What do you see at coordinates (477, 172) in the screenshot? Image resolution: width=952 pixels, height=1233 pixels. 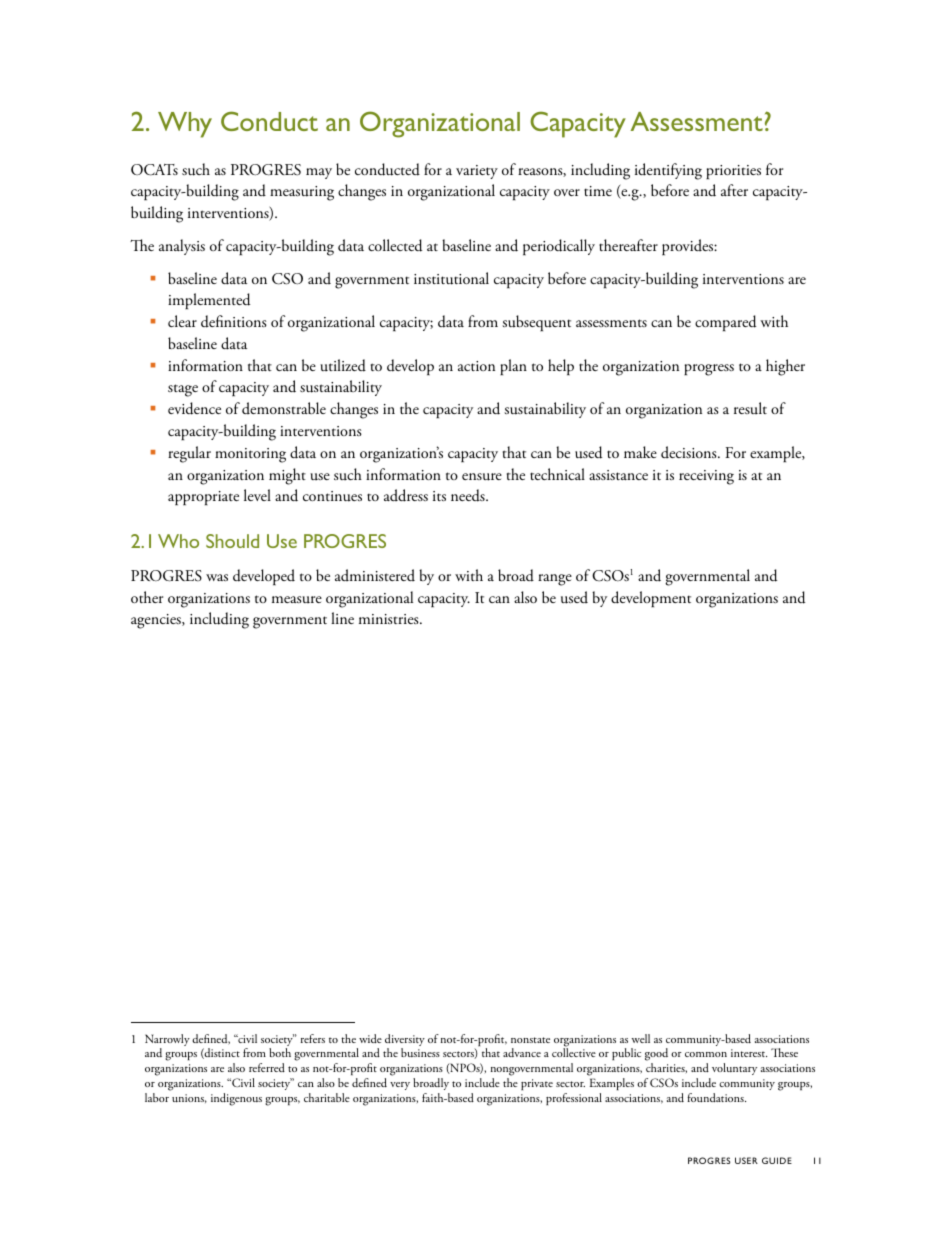 I see `variety` at bounding box center [477, 172].
